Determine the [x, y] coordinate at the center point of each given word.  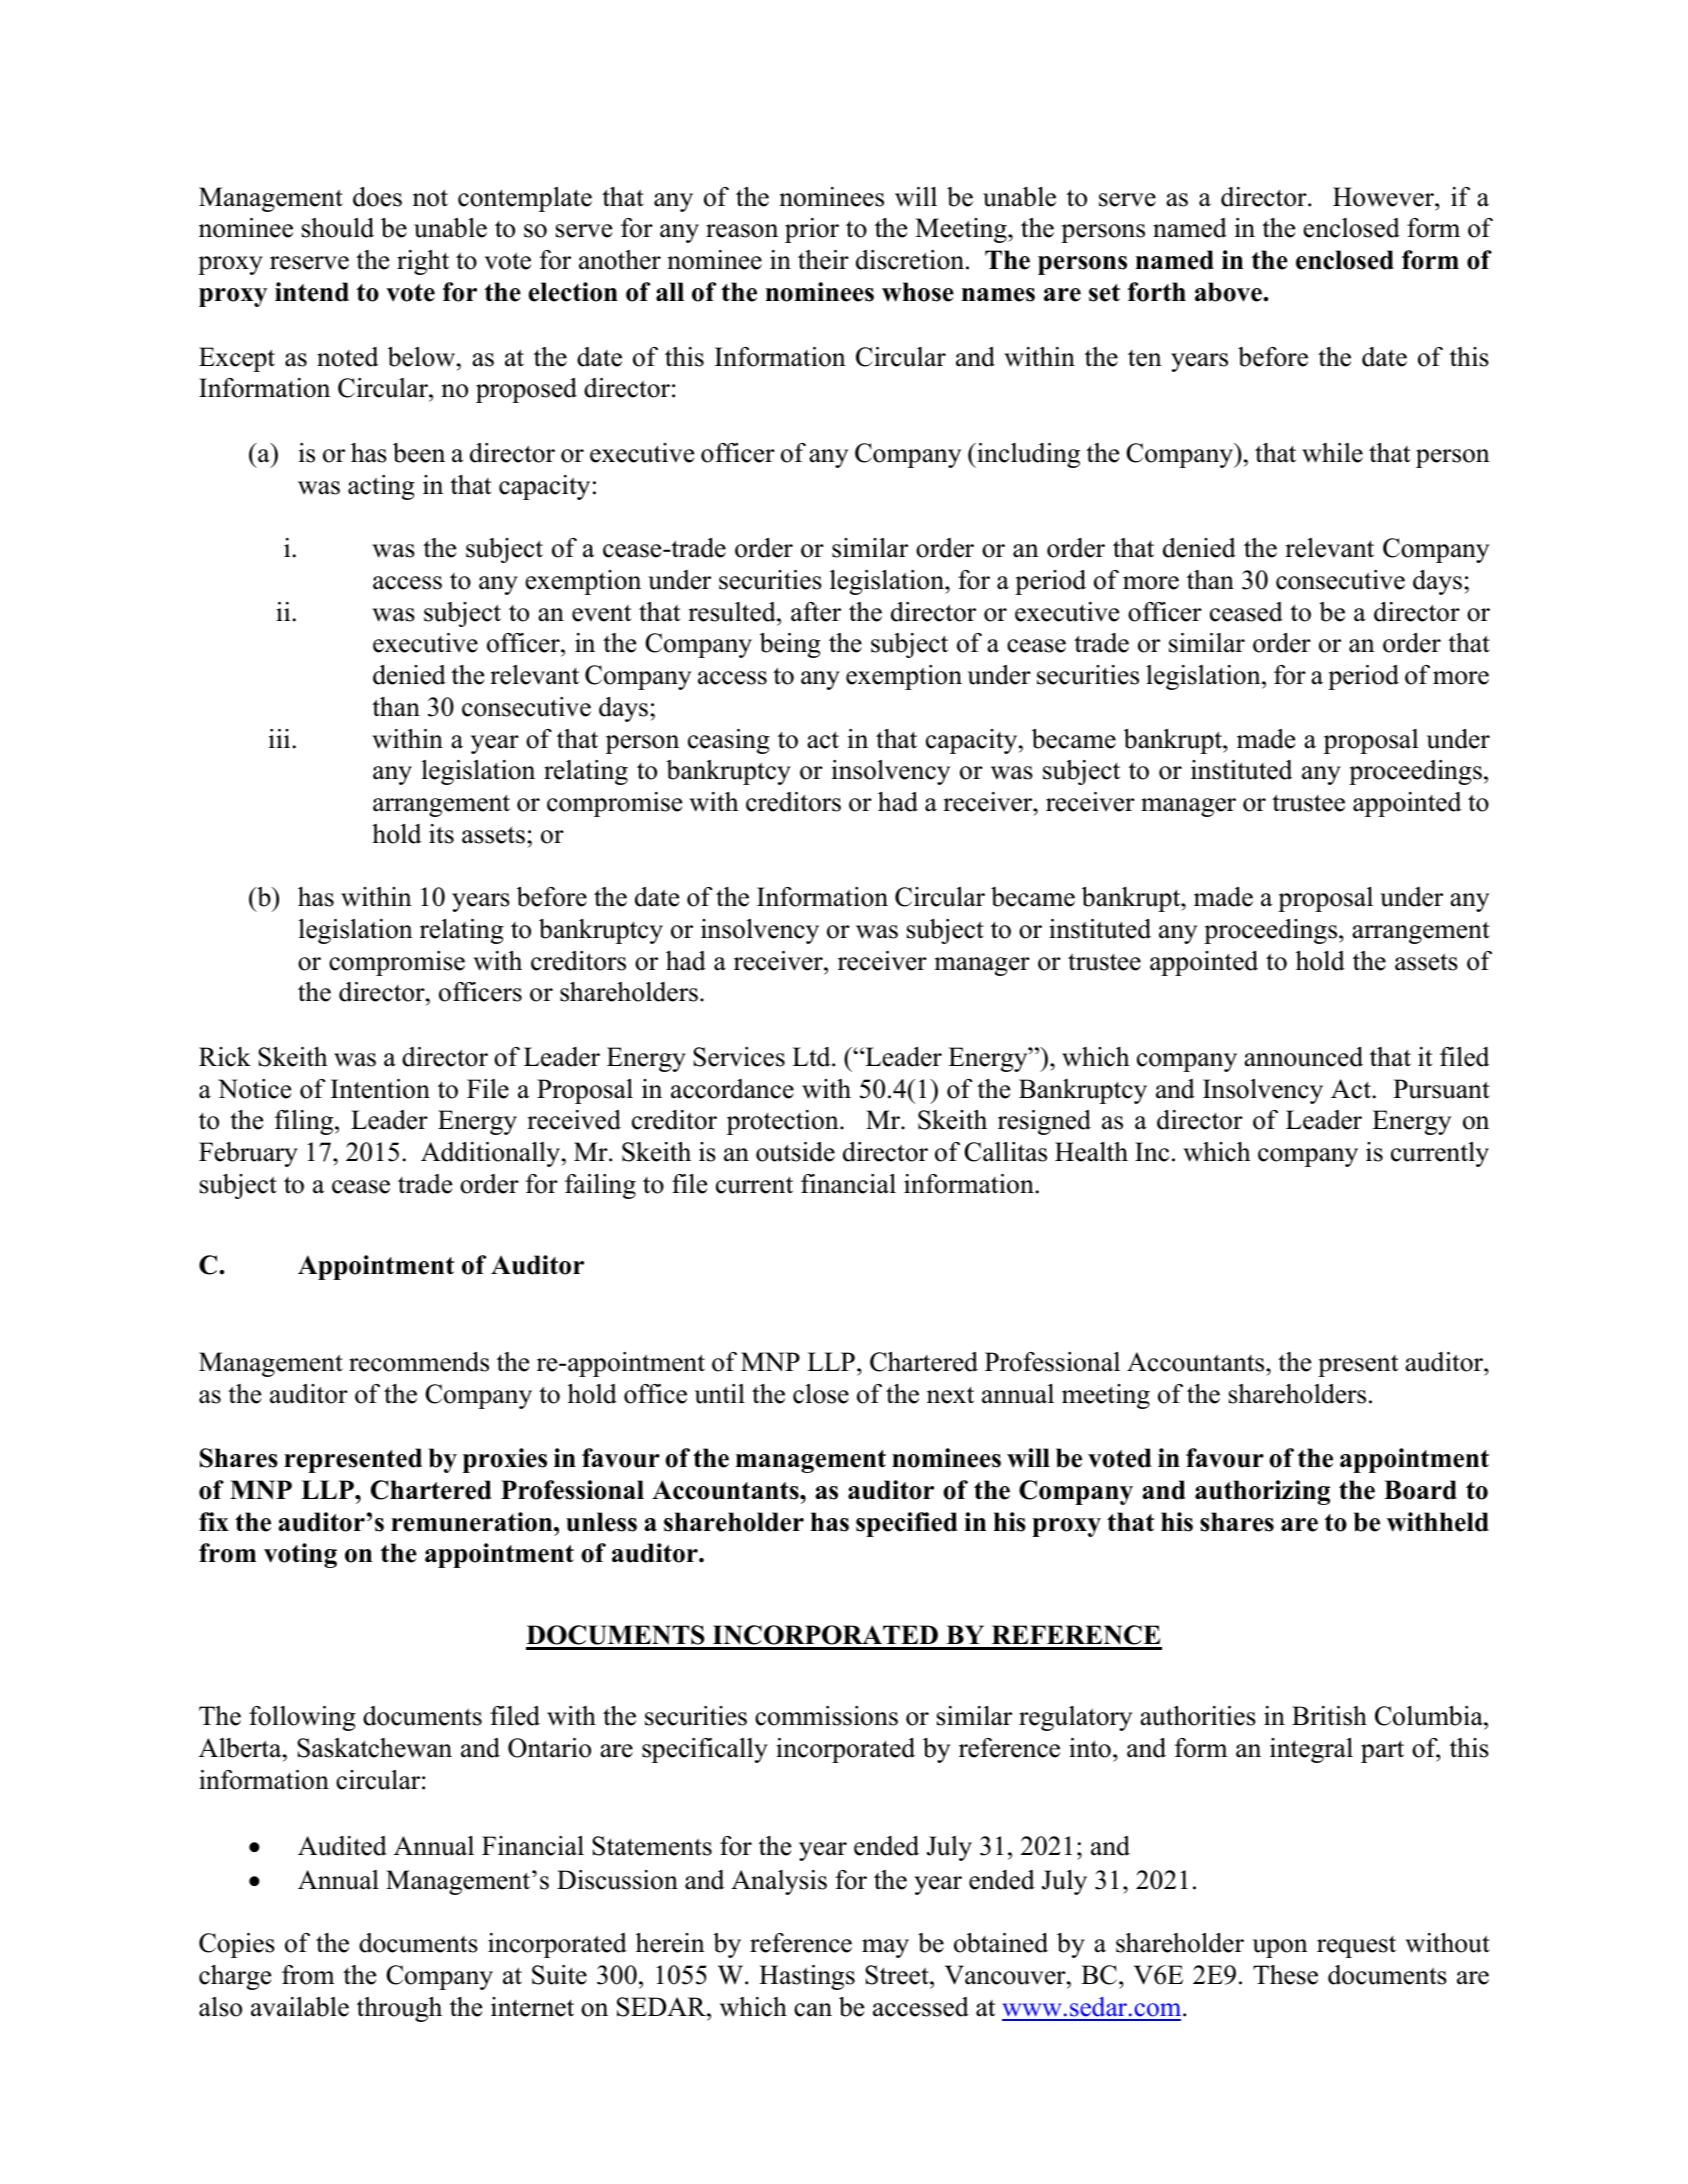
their [823, 260]
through [399, 2009]
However [1384, 197]
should [338, 228]
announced [1303, 1057]
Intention [380, 1089]
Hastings [807, 1977]
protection [784, 1122]
